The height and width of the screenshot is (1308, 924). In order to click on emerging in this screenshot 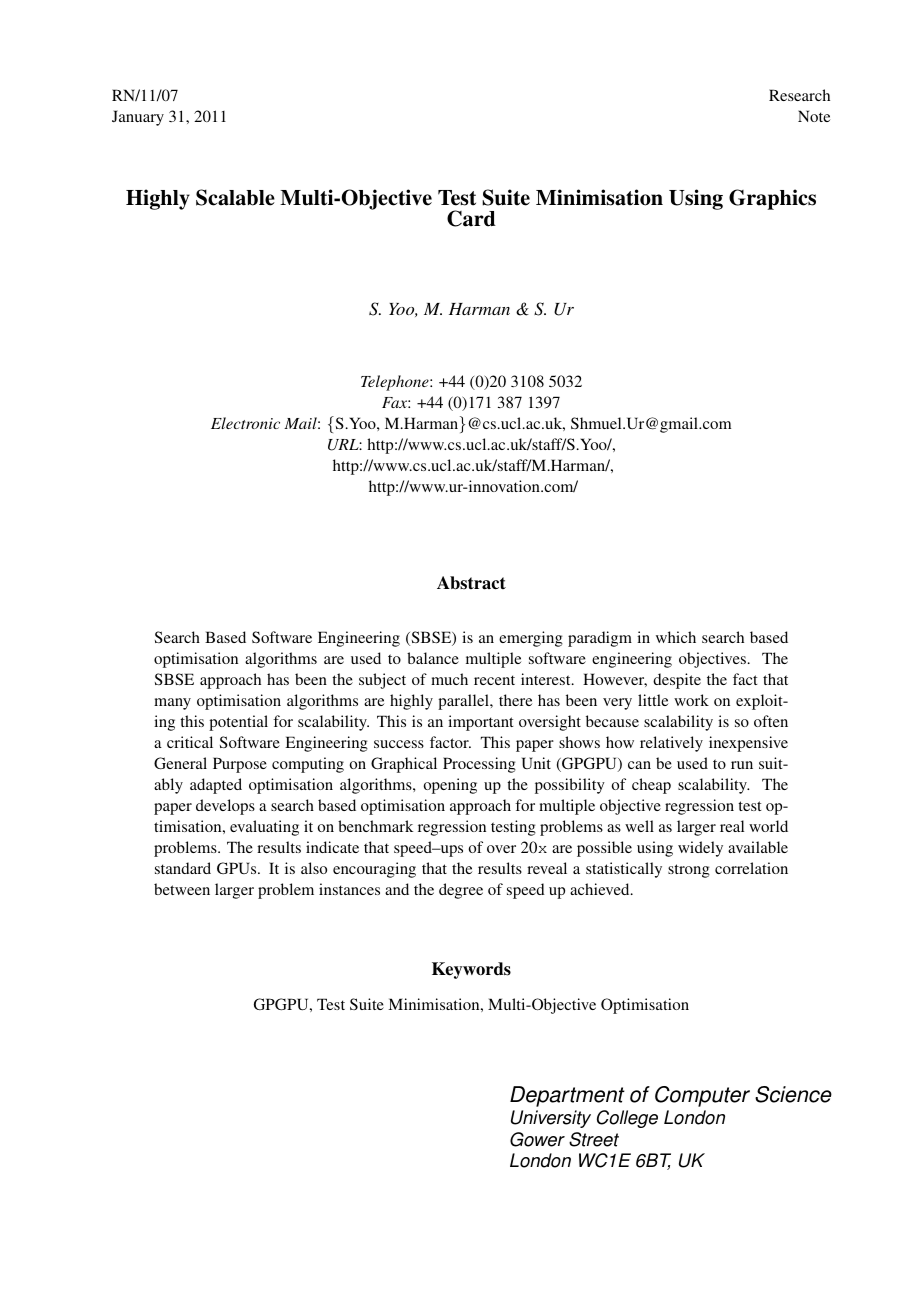, I will do `click(531, 639)`.
